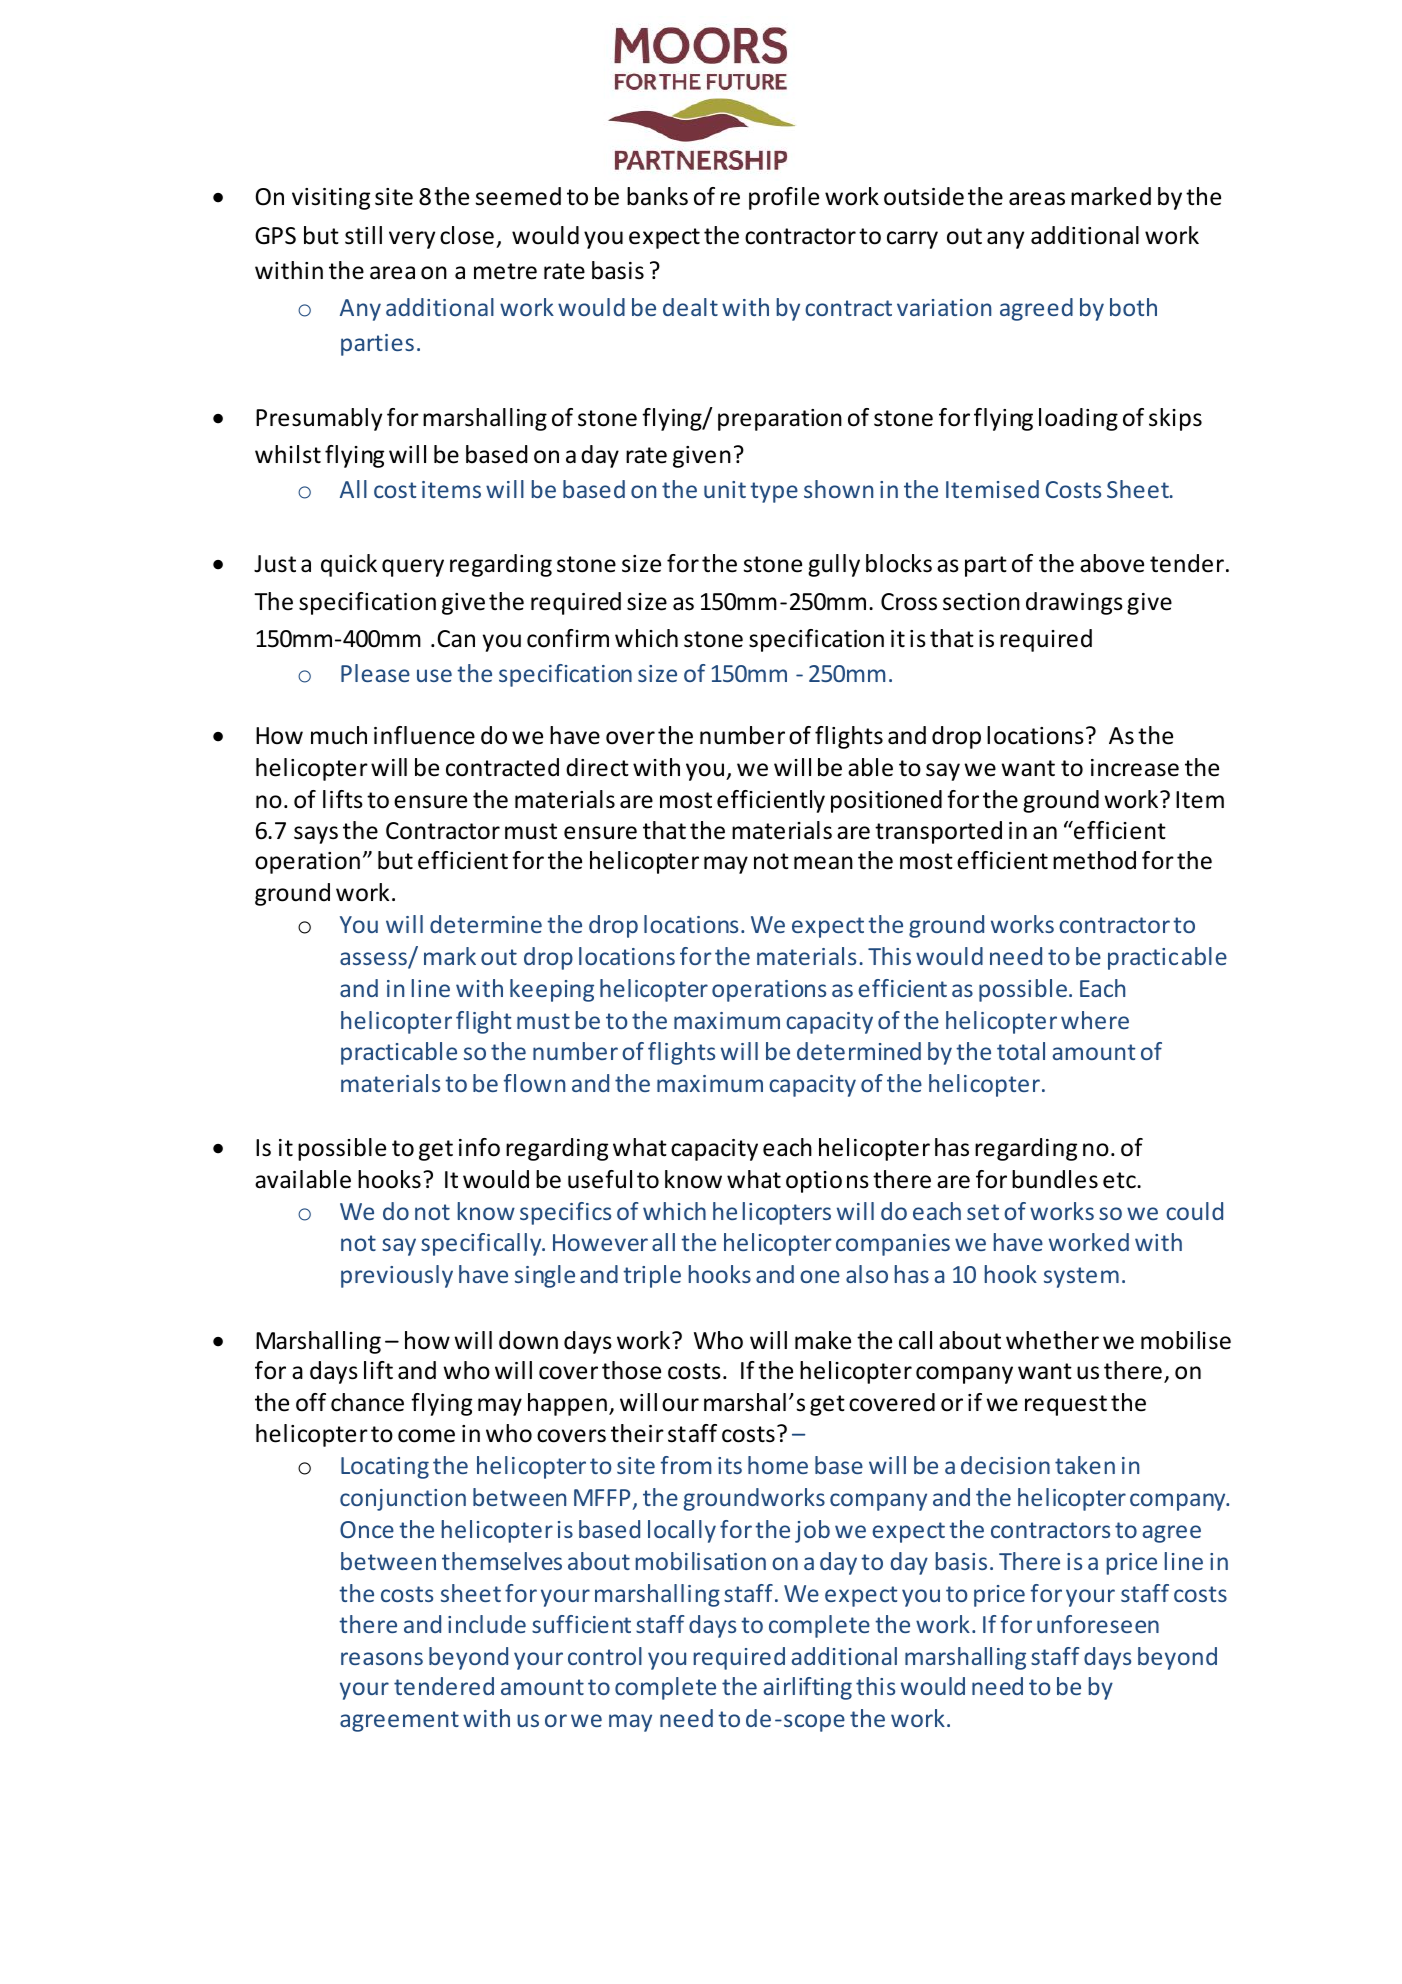  Describe the element at coordinates (363, 235) in the screenshot. I see `still` at that location.
